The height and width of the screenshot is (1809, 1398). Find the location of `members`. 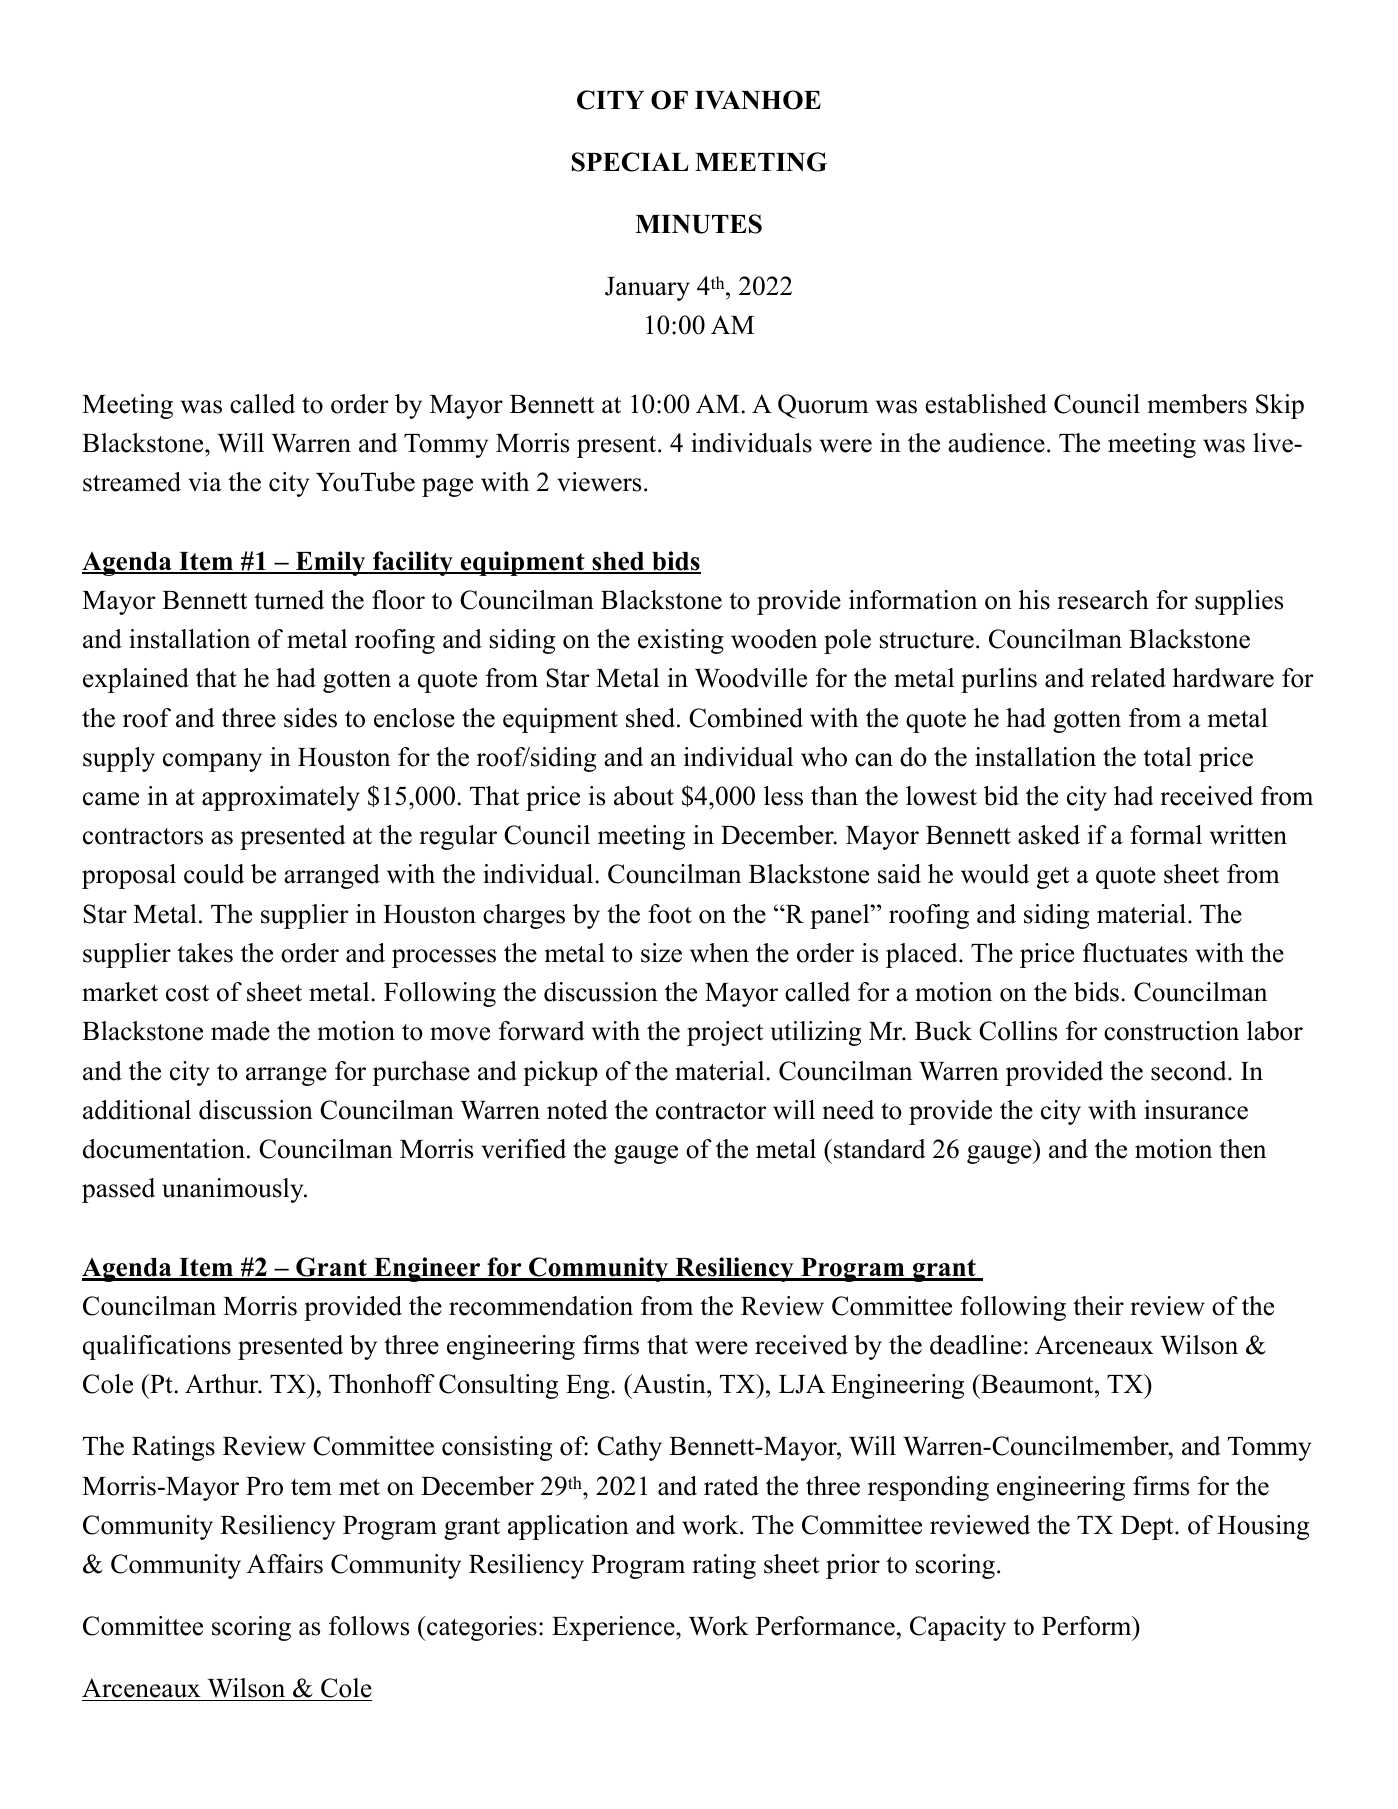

members is located at coordinates (1197, 404).
